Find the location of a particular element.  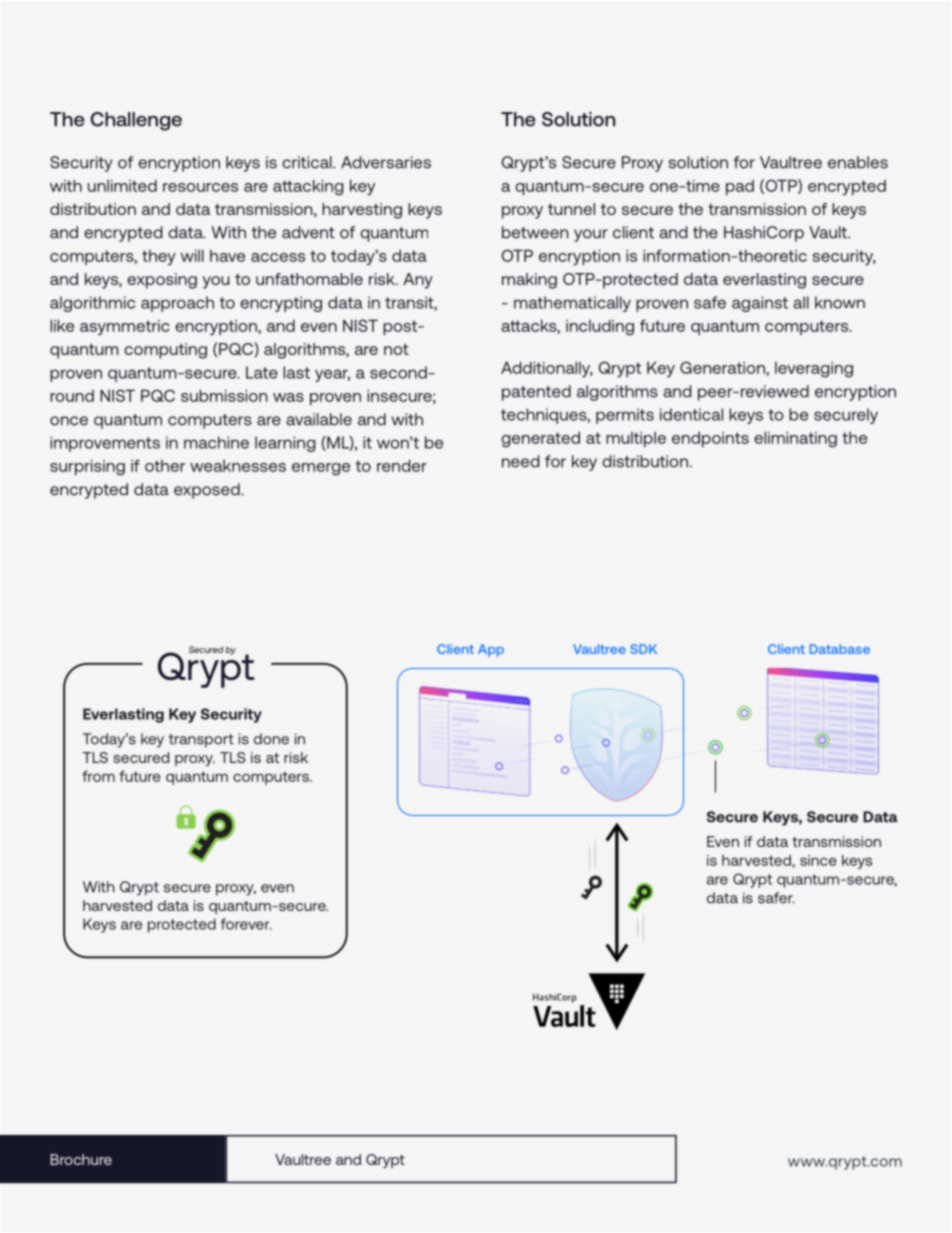

SDK is located at coordinates (643, 649).
